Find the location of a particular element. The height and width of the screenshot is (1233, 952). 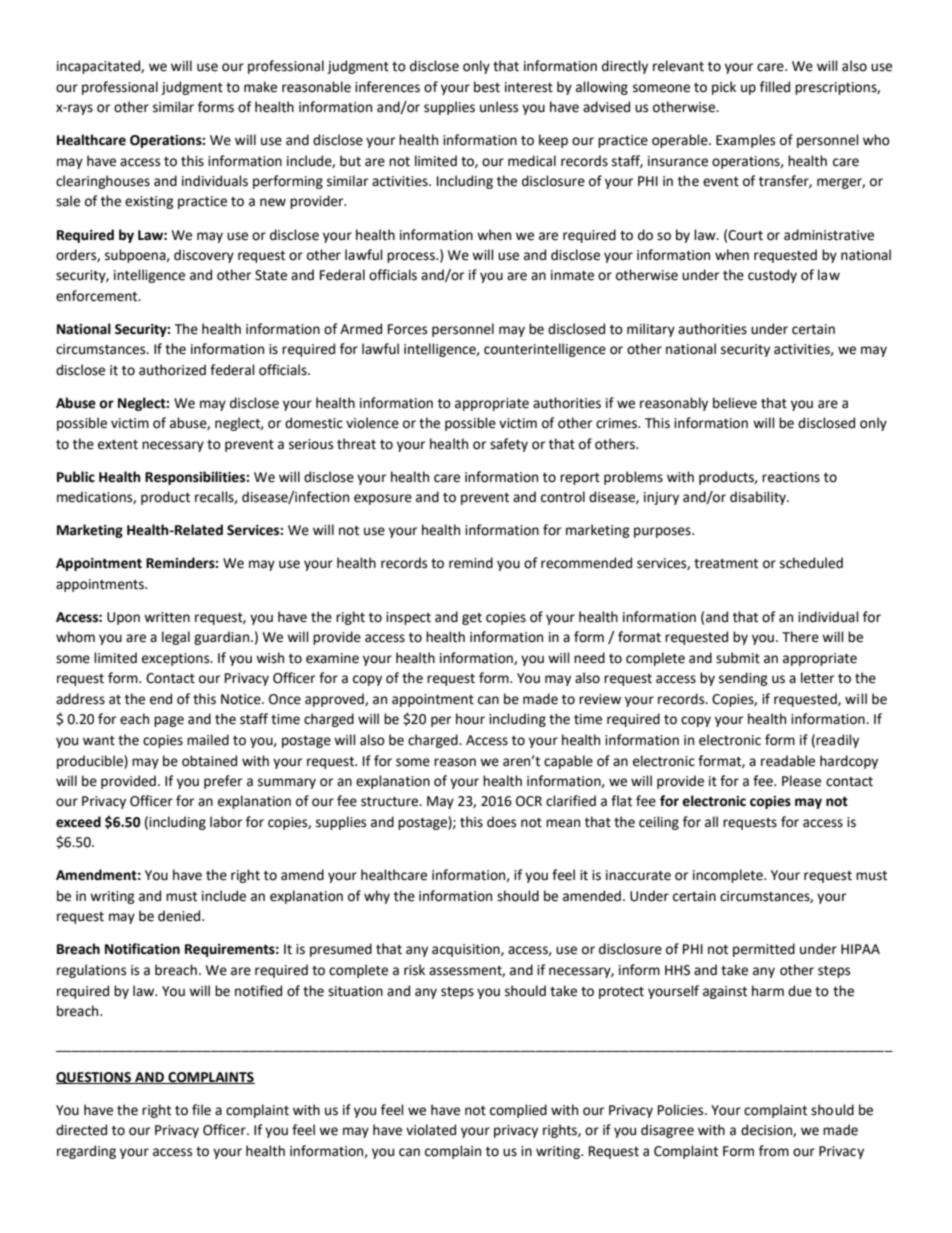

file is located at coordinates (201, 1110).
